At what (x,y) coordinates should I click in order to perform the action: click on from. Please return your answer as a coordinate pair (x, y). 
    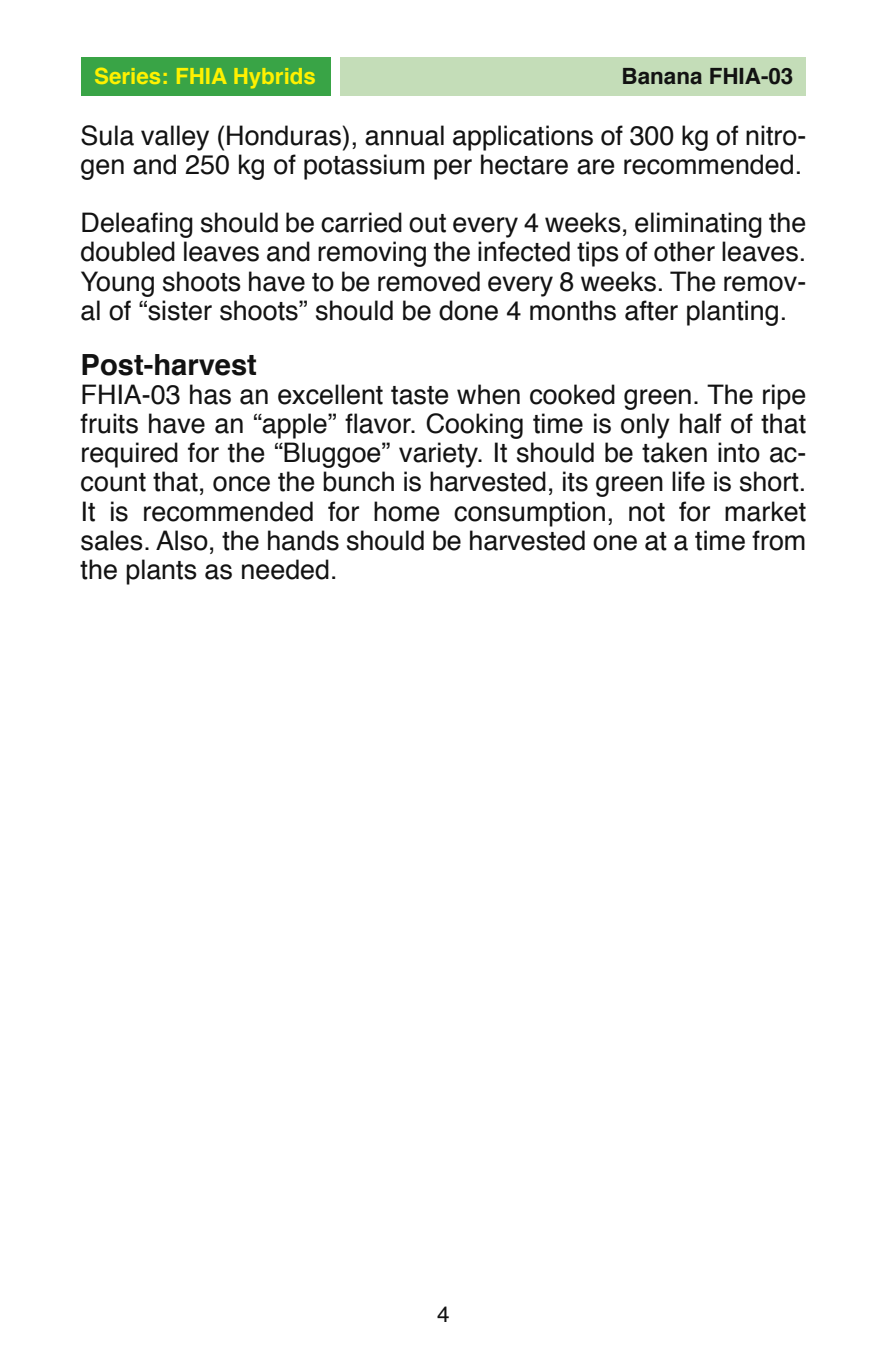
    Looking at the image, I should click on (778, 540).
